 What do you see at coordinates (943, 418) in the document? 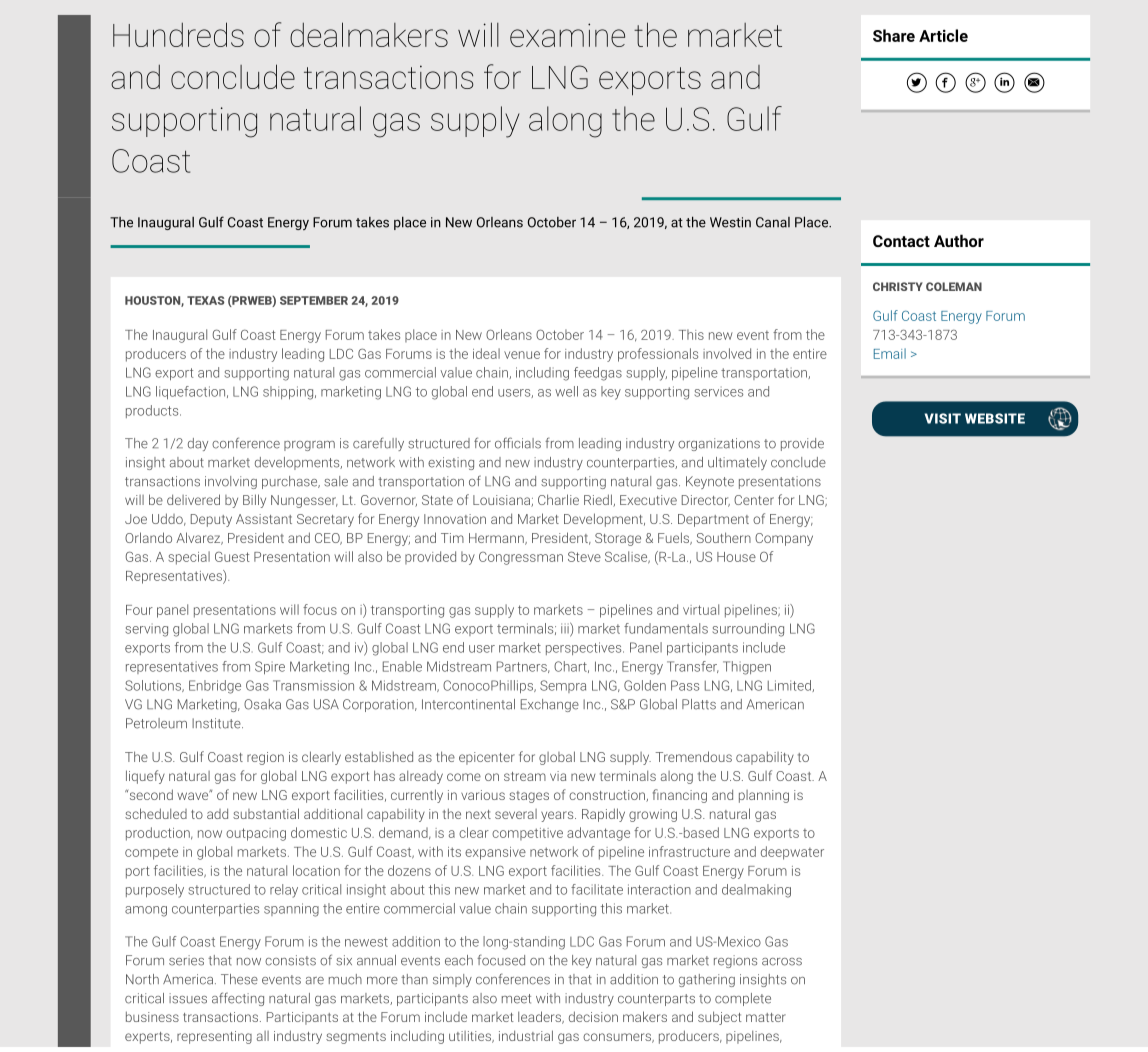
I see `VISIT` at bounding box center [943, 418].
